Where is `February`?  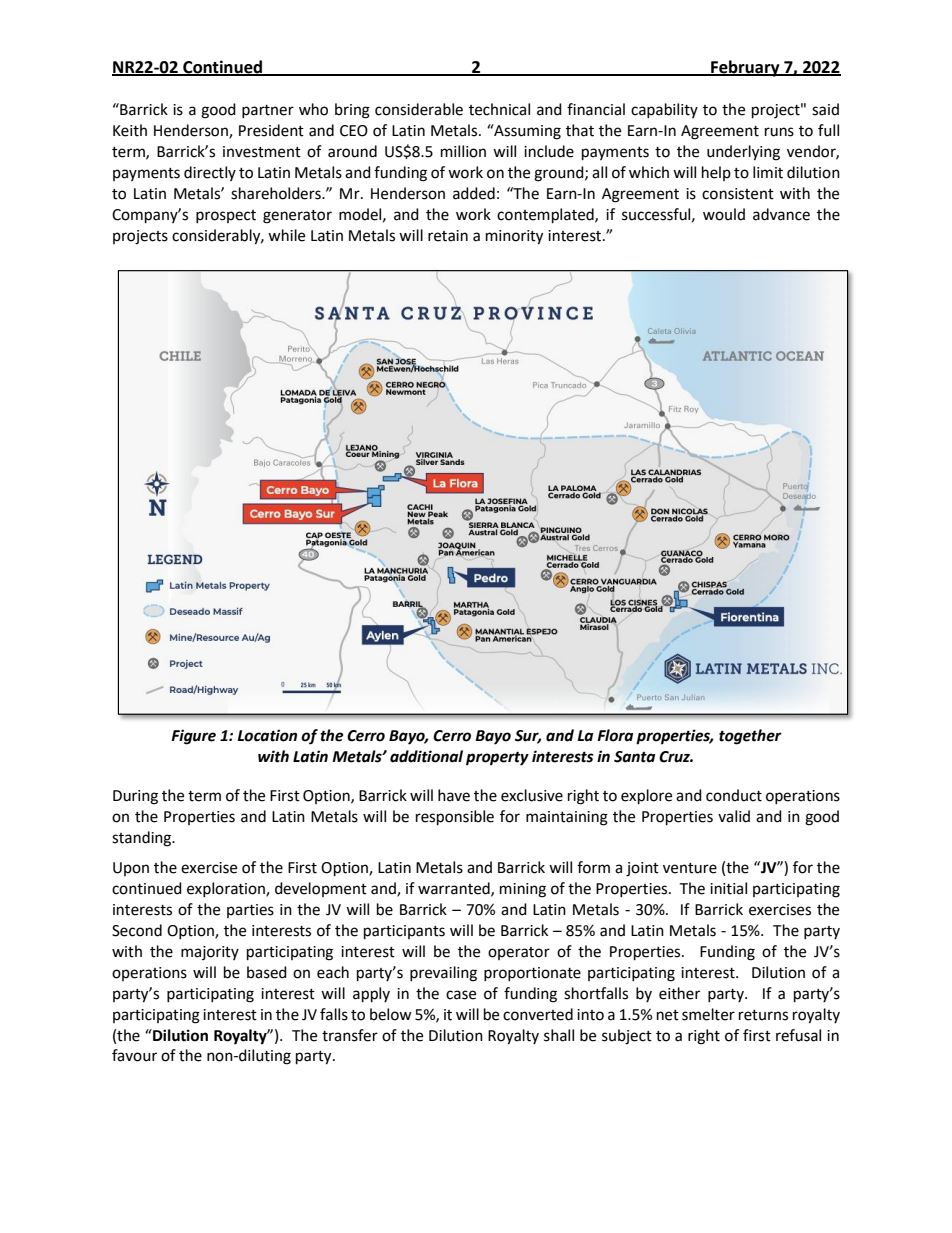
February is located at coordinates (745, 68).
